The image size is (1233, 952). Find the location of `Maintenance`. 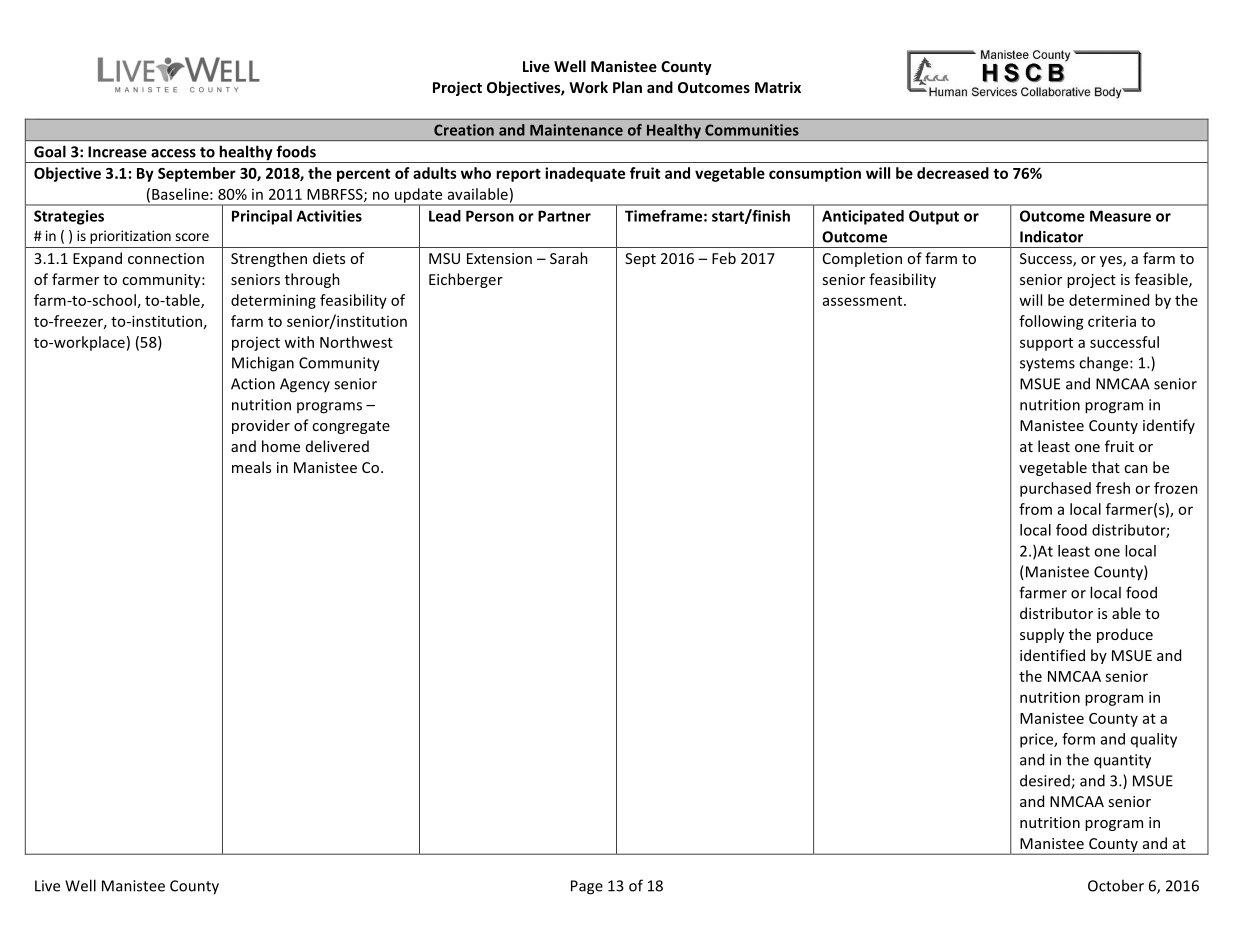

Maintenance is located at coordinates (576, 130).
